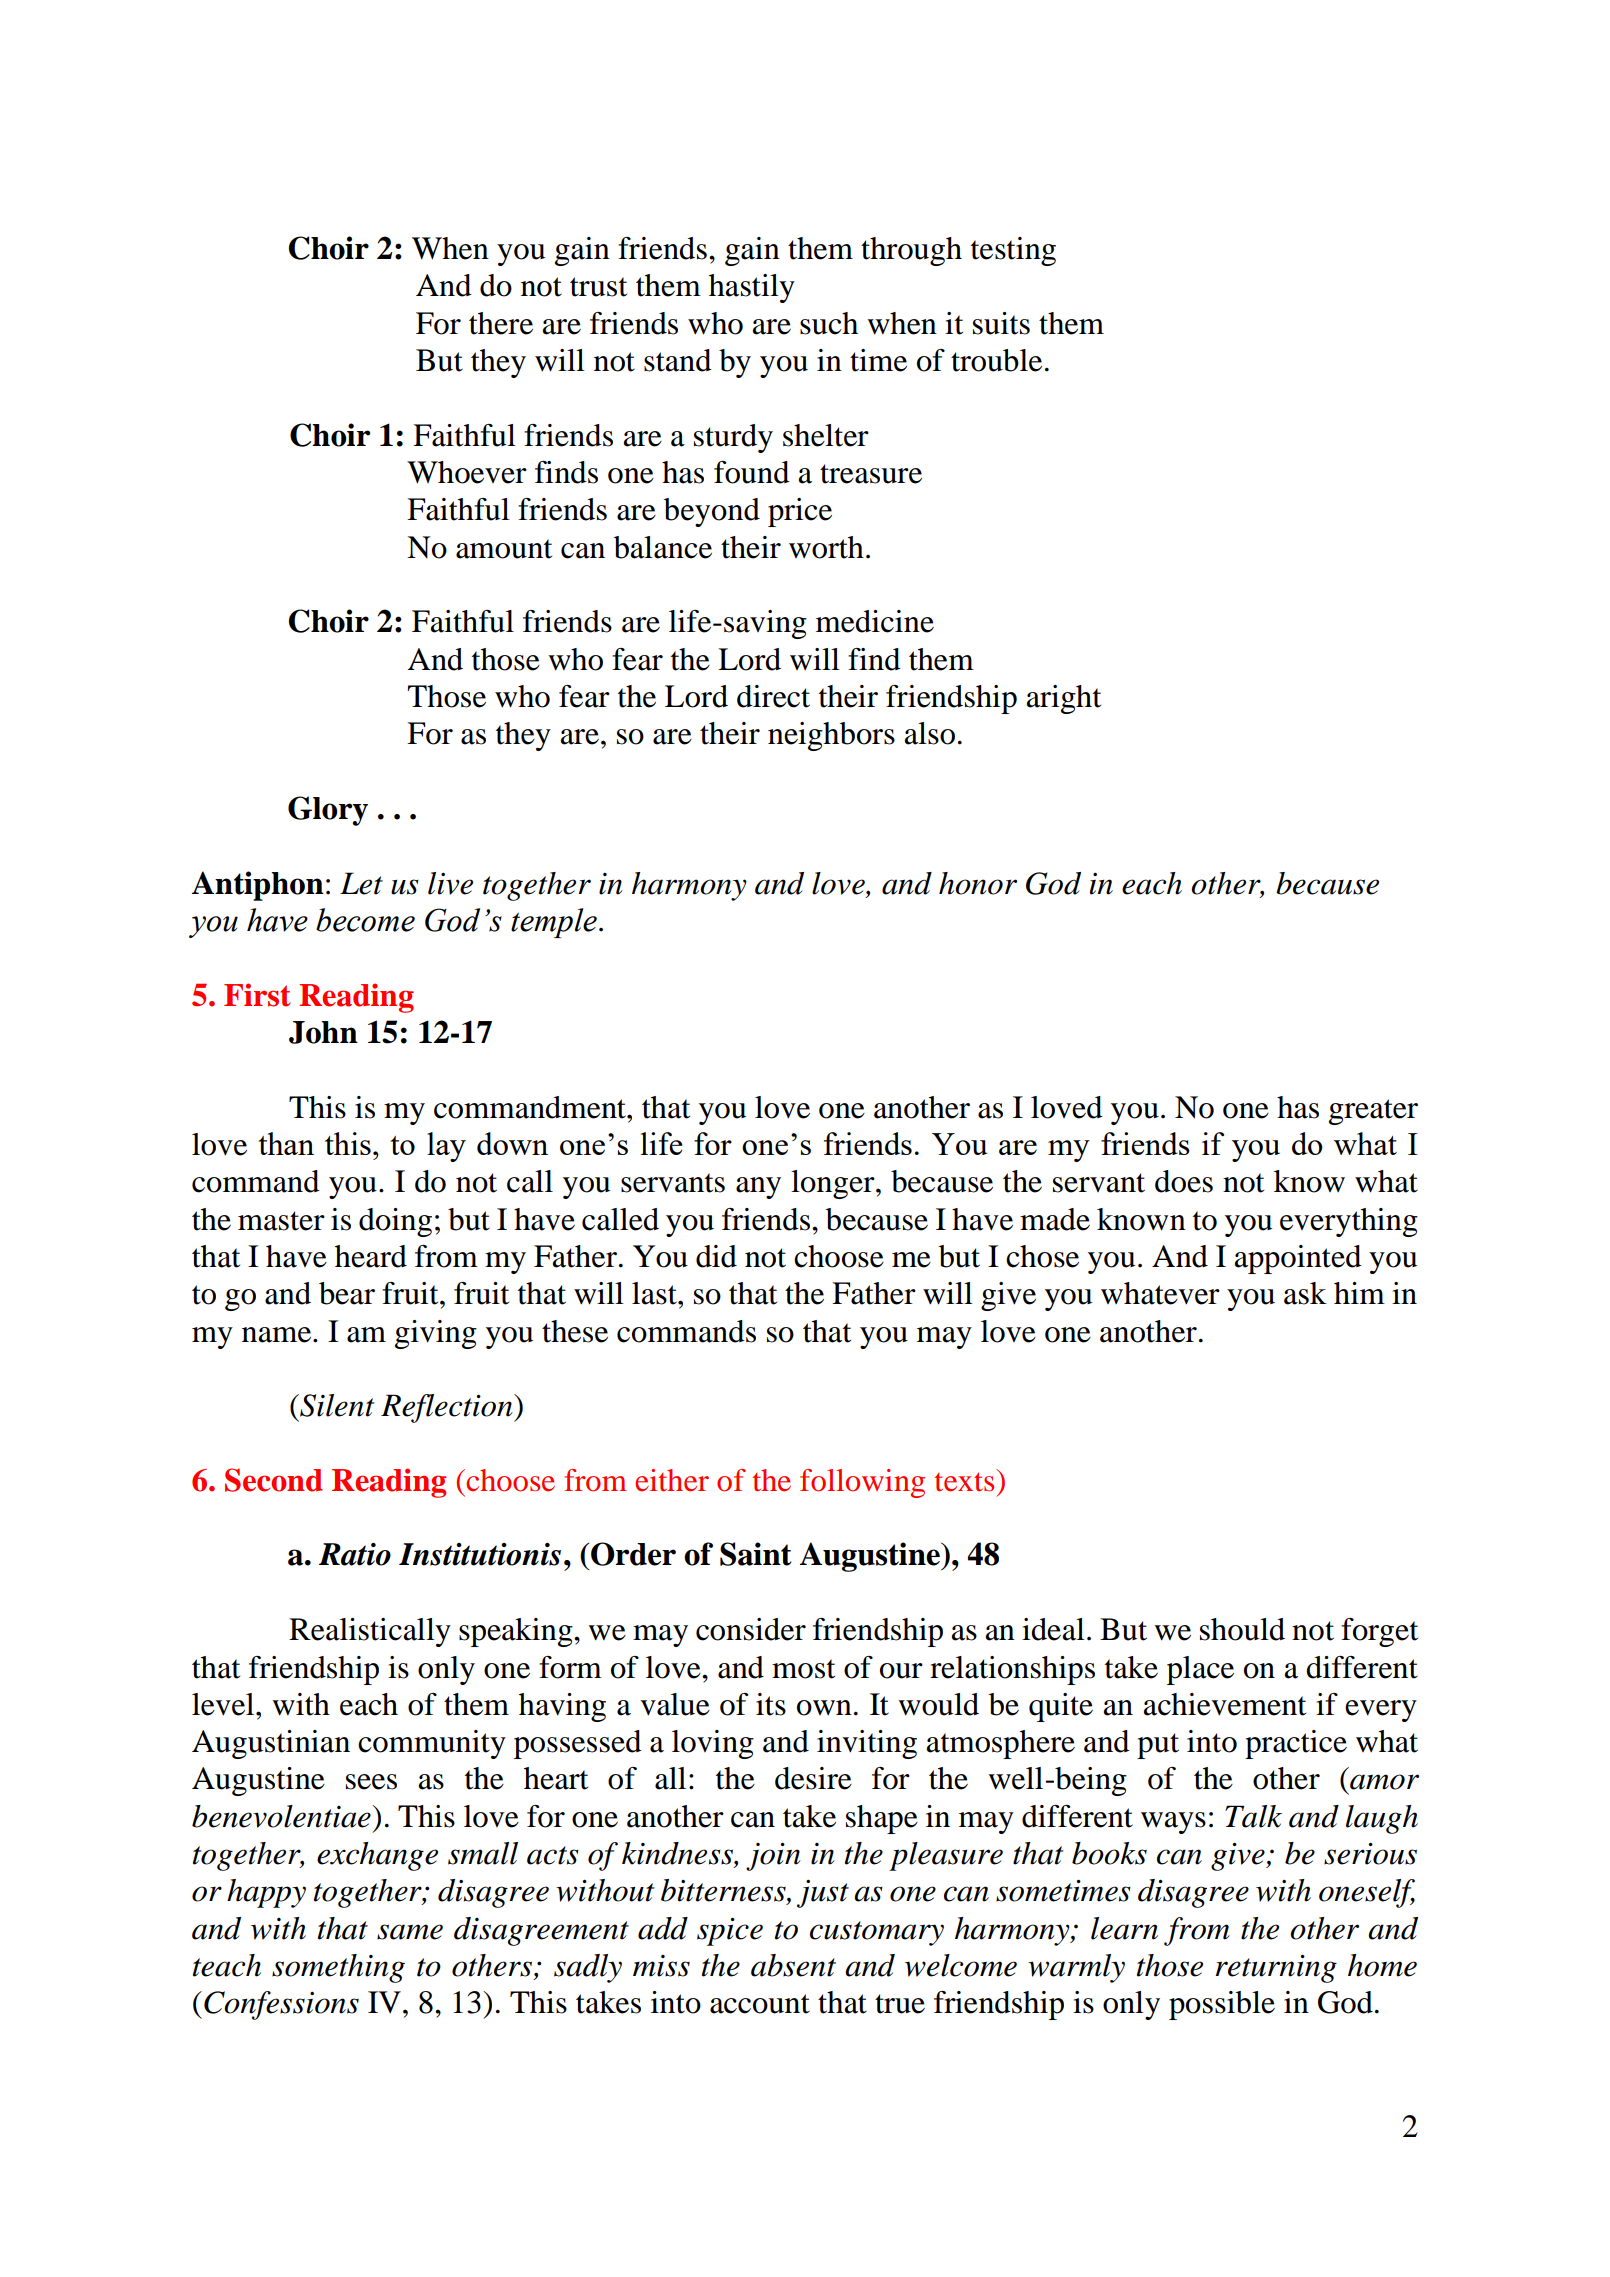 This screenshot has height=2277, width=1610. I want to click on absent, so click(793, 1965).
